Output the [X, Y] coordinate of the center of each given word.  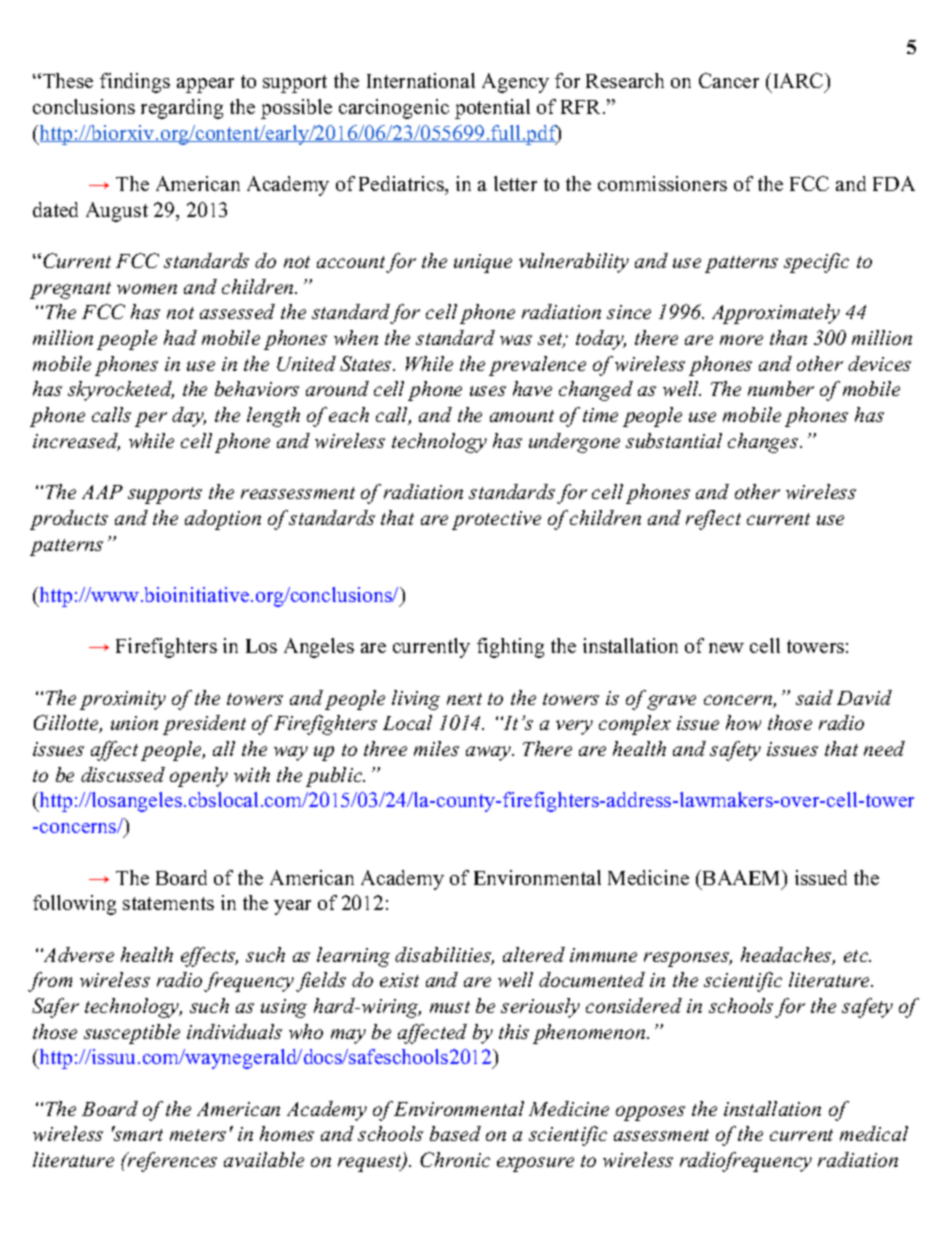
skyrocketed [121, 391]
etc [857, 956]
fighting [510, 648]
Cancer [729, 80]
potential [492, 109]
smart [137, 1134]
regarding [182, 109]
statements [168, 903]
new [726, 648]
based [455, 1133]
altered [534, 954]
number [781, 388]
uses [488, 391]
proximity [123, 700]
